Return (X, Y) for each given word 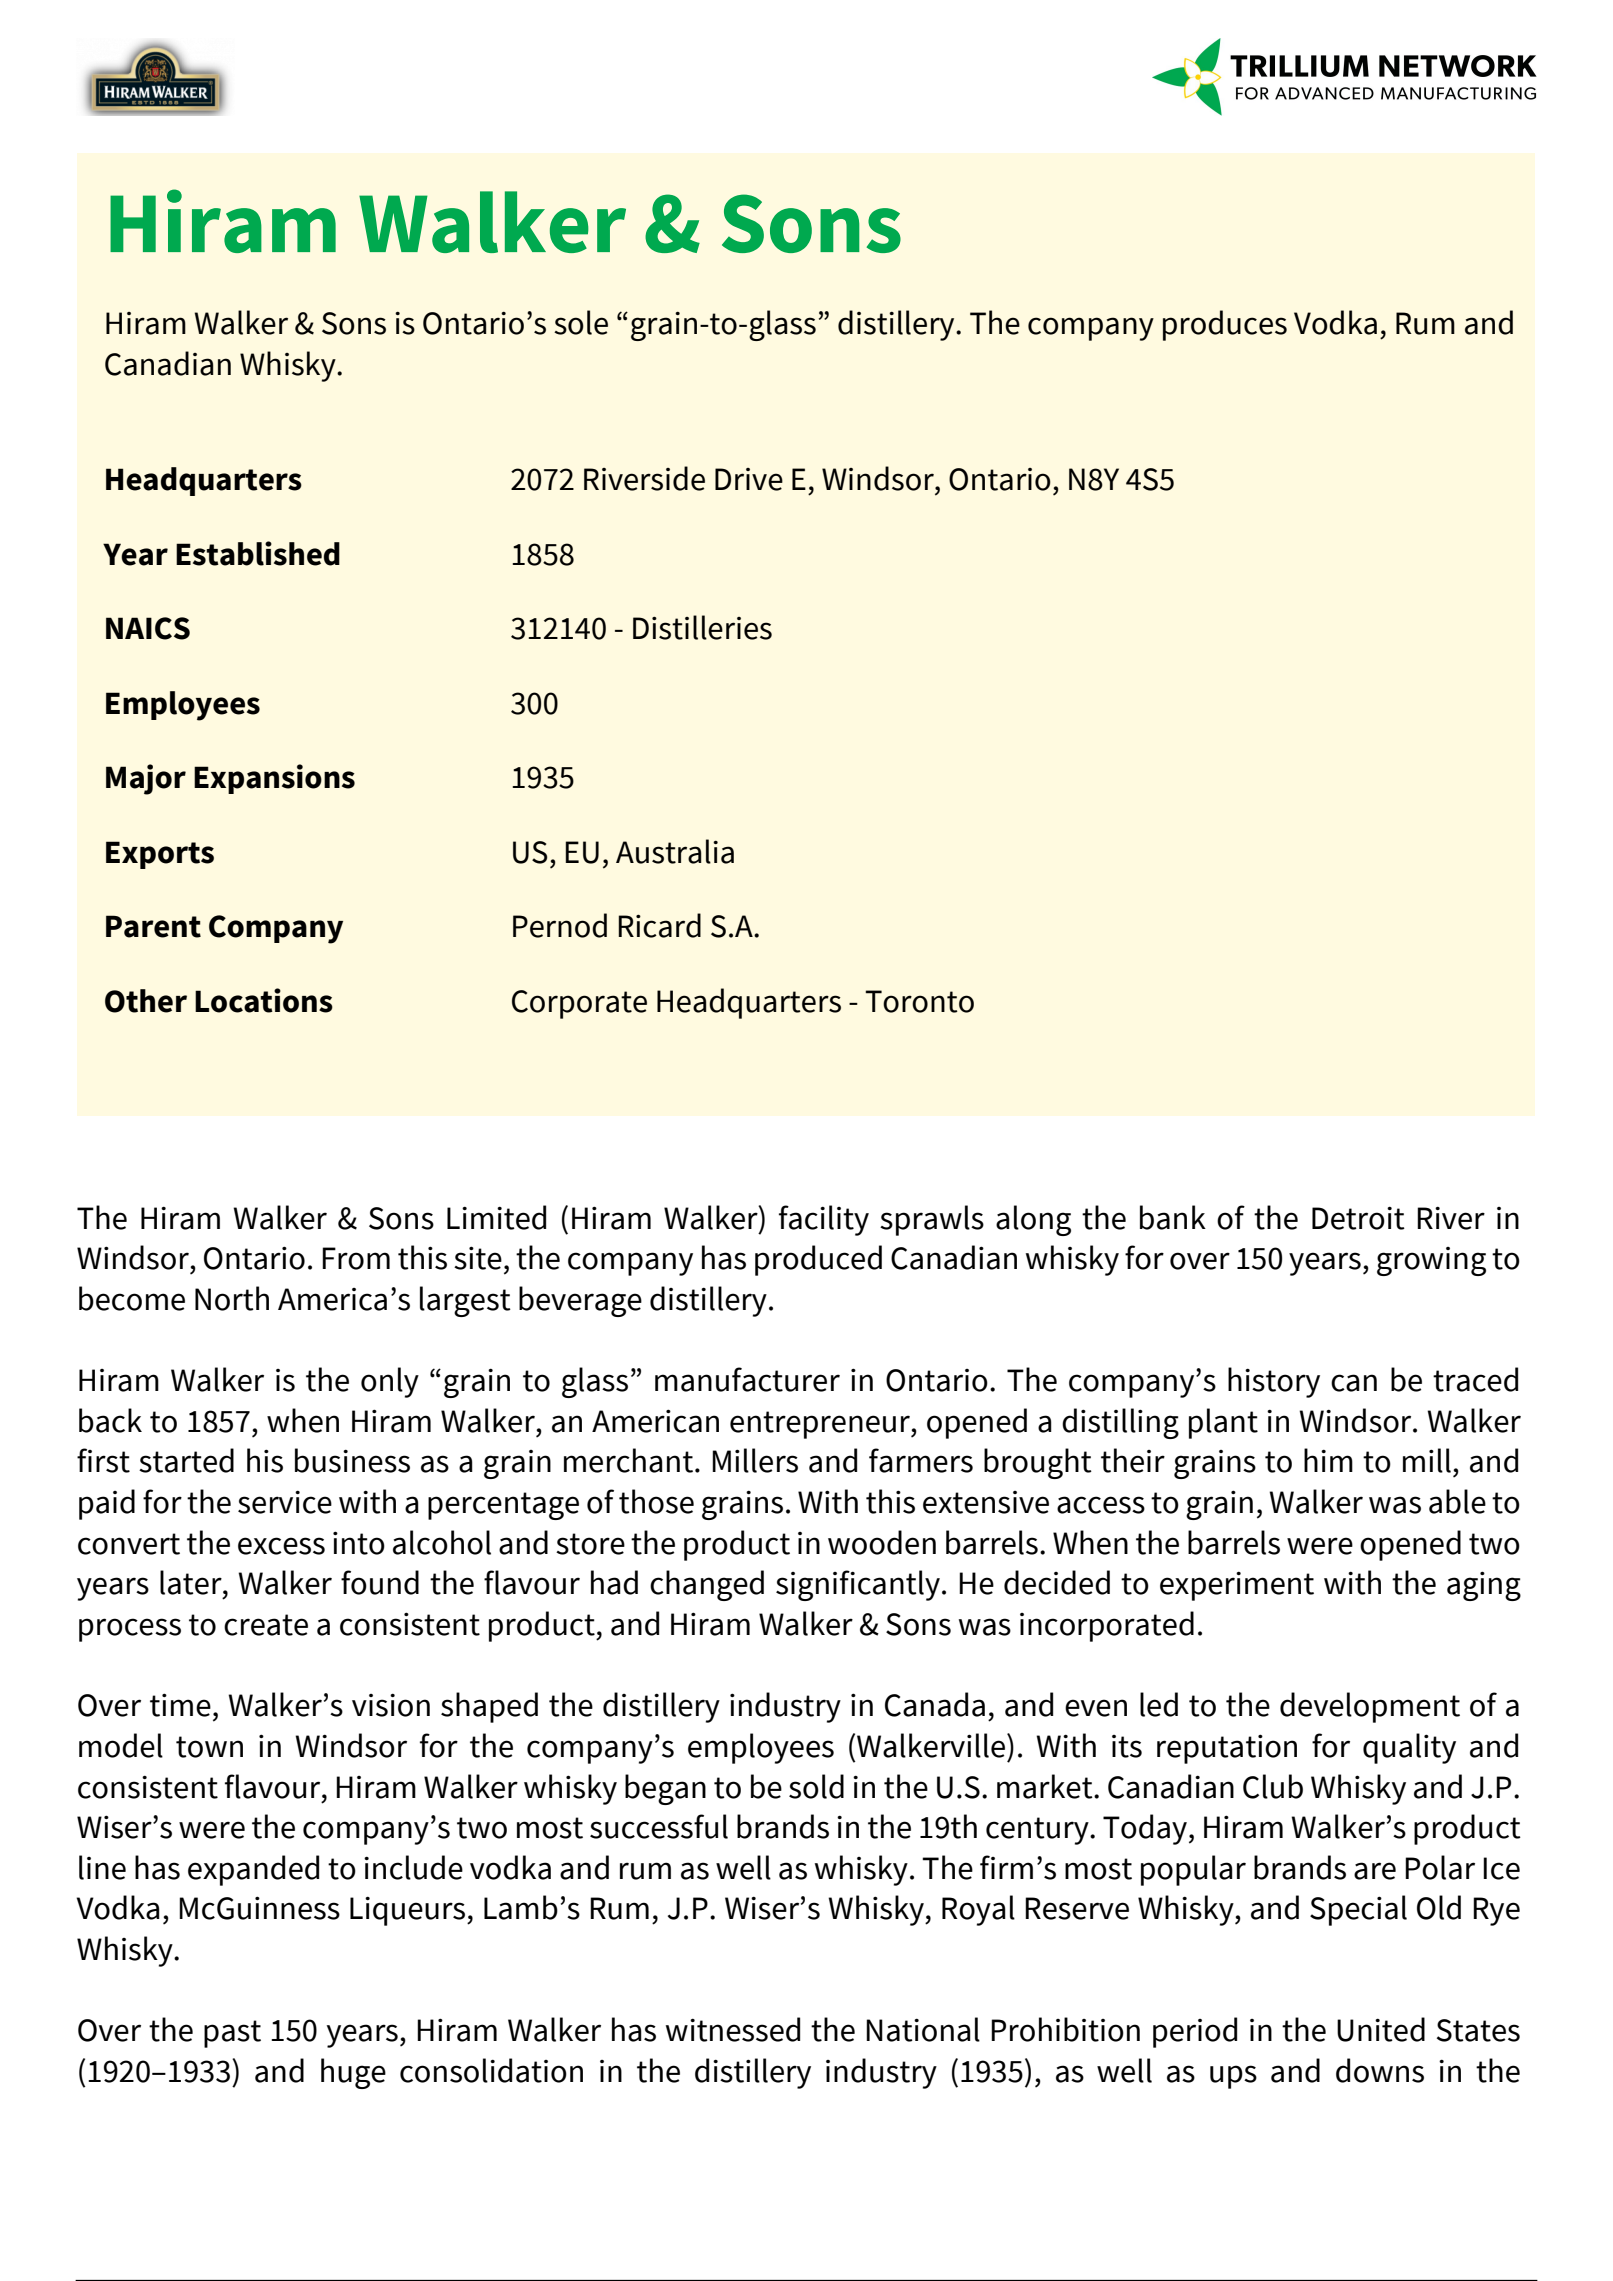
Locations (264, 1000)
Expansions (274, 779)
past (232, 2034)
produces (1225, 325)
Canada (935, 1704)
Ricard (659, 925)
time (180, 1705)
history (1274, 1382)
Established (258, 553)
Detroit (1358, 1218)
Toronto (919, 1001)
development (1370, 1707)
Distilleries (702, 627)
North (232, 1298)
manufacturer (747, 1379)
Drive (749, 479)
